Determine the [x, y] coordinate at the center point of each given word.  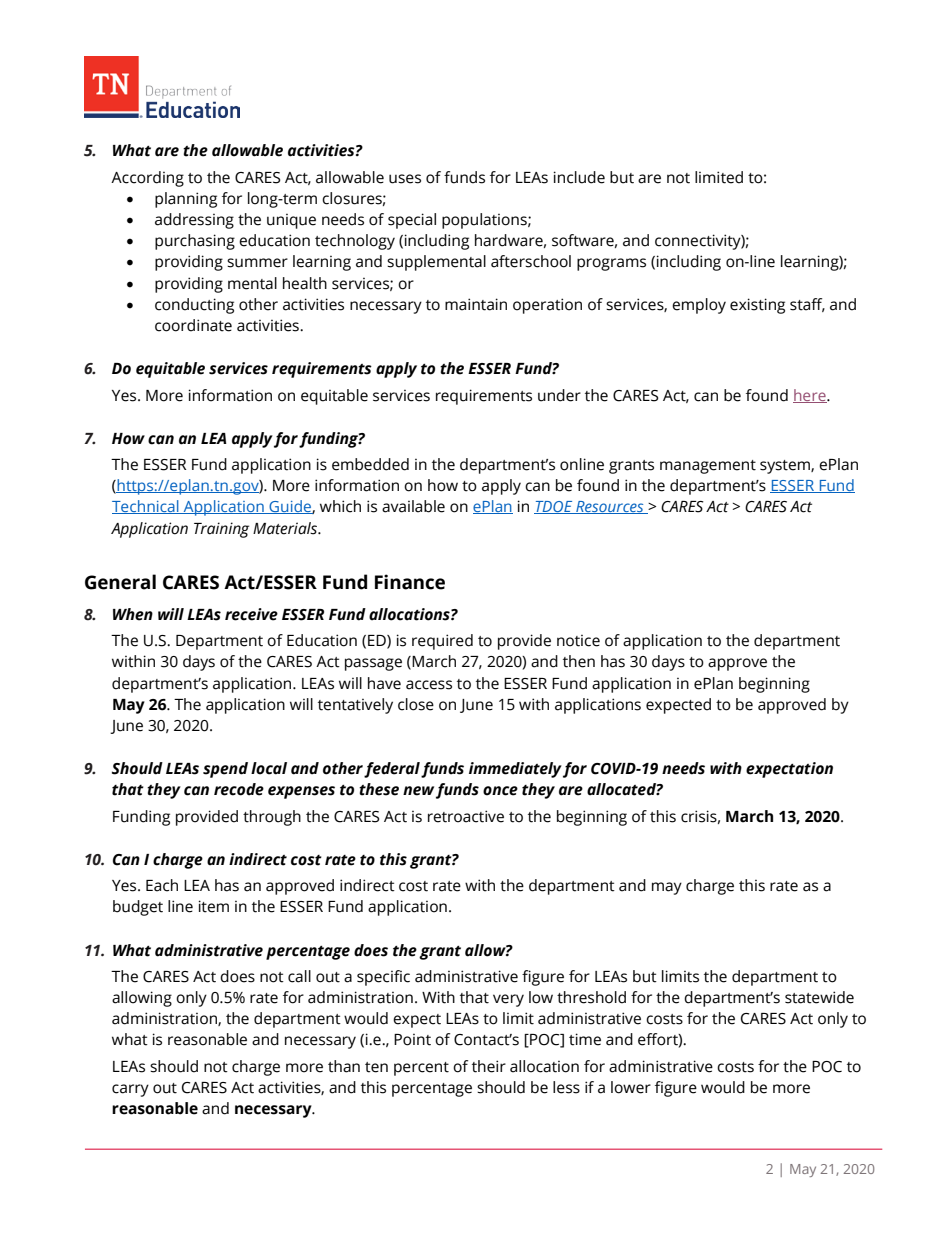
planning [186, 200]
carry [130, 1090]
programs [611, 264]
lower [631, 1087]
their [489, 1066]
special [412, 221]
